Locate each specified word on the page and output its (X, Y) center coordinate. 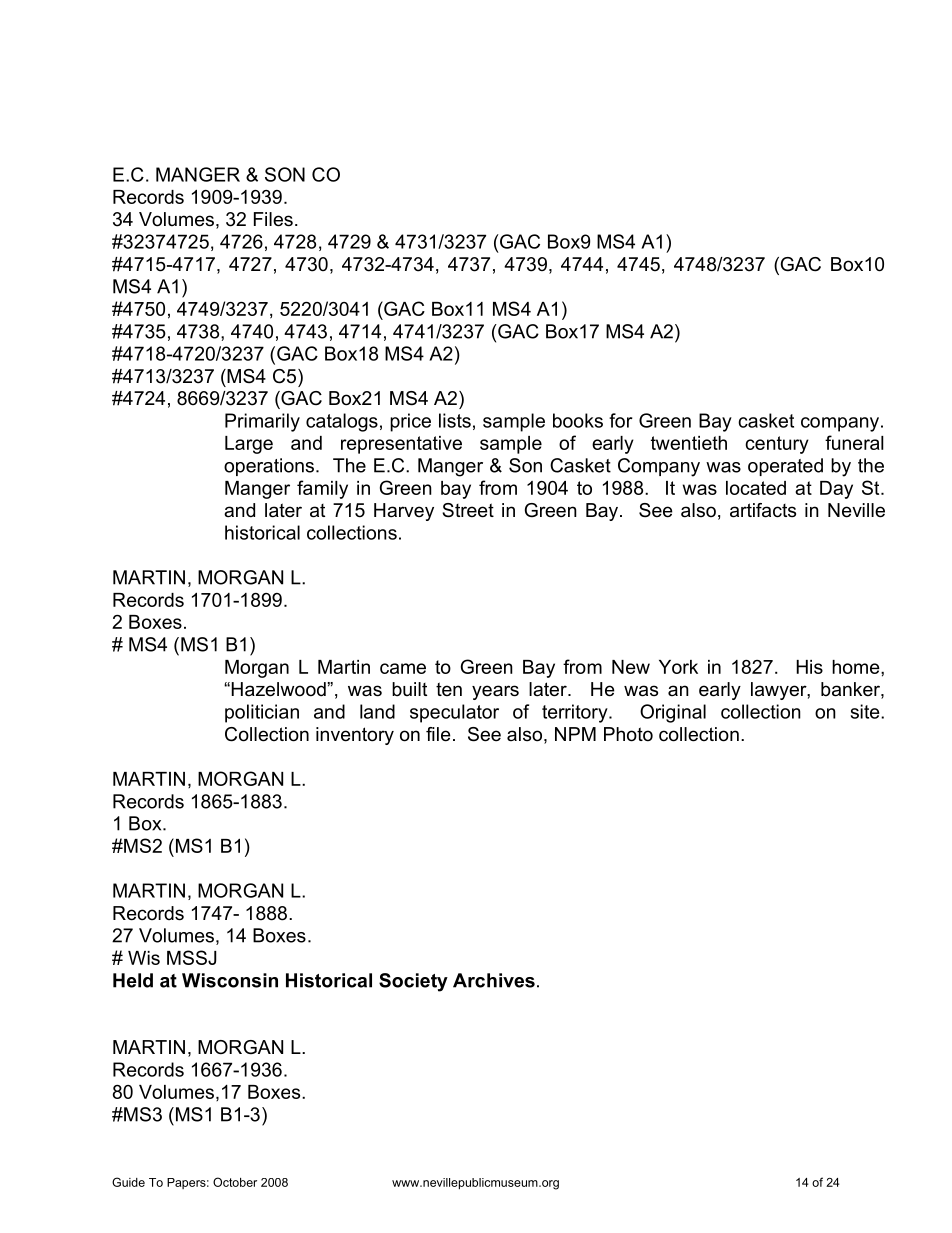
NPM (575, 734)
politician (262, 713)
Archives (494, 980)
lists (455, 420)
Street (468, 510)
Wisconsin (230, 980)
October (235, 1182)
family (322, 489)
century (777, 445)
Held (133, 980)
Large (249, 445)
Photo (628, 734)
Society (413, 982)
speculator (454, 713)
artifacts (763, 510)
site (866, 711)
